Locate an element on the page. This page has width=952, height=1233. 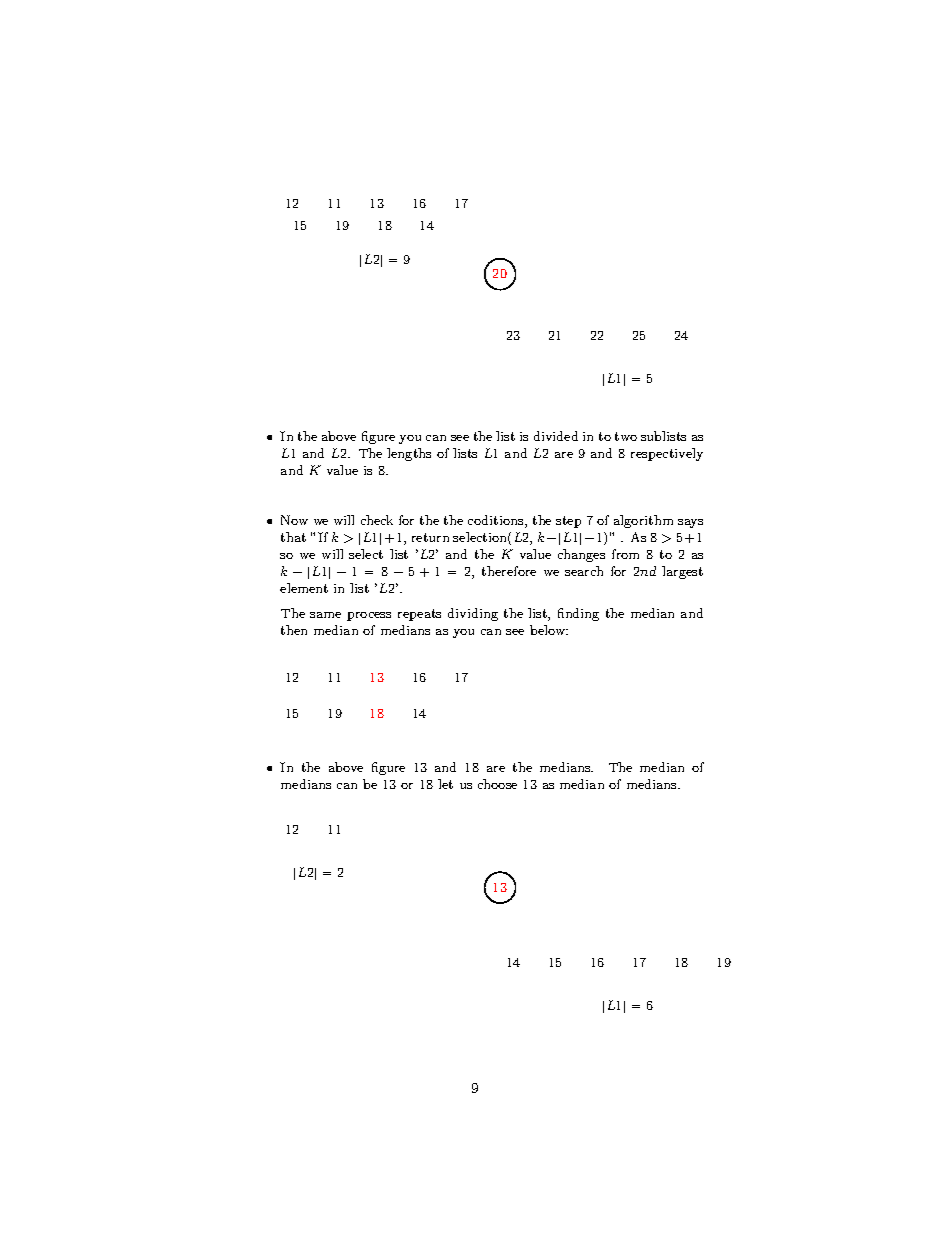
let is located at coordinates (445, 784).
